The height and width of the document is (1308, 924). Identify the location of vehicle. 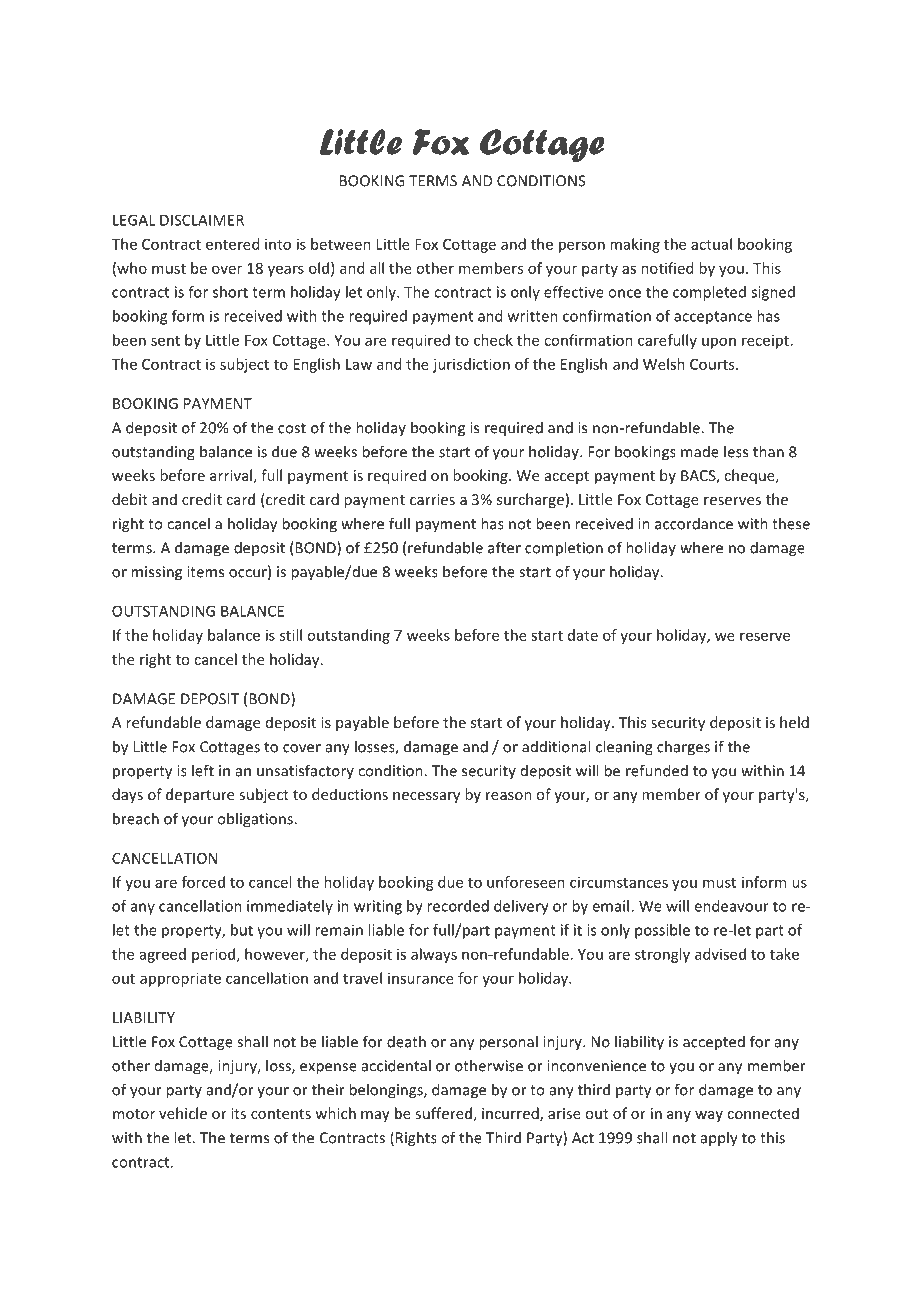
(183, 1113).
